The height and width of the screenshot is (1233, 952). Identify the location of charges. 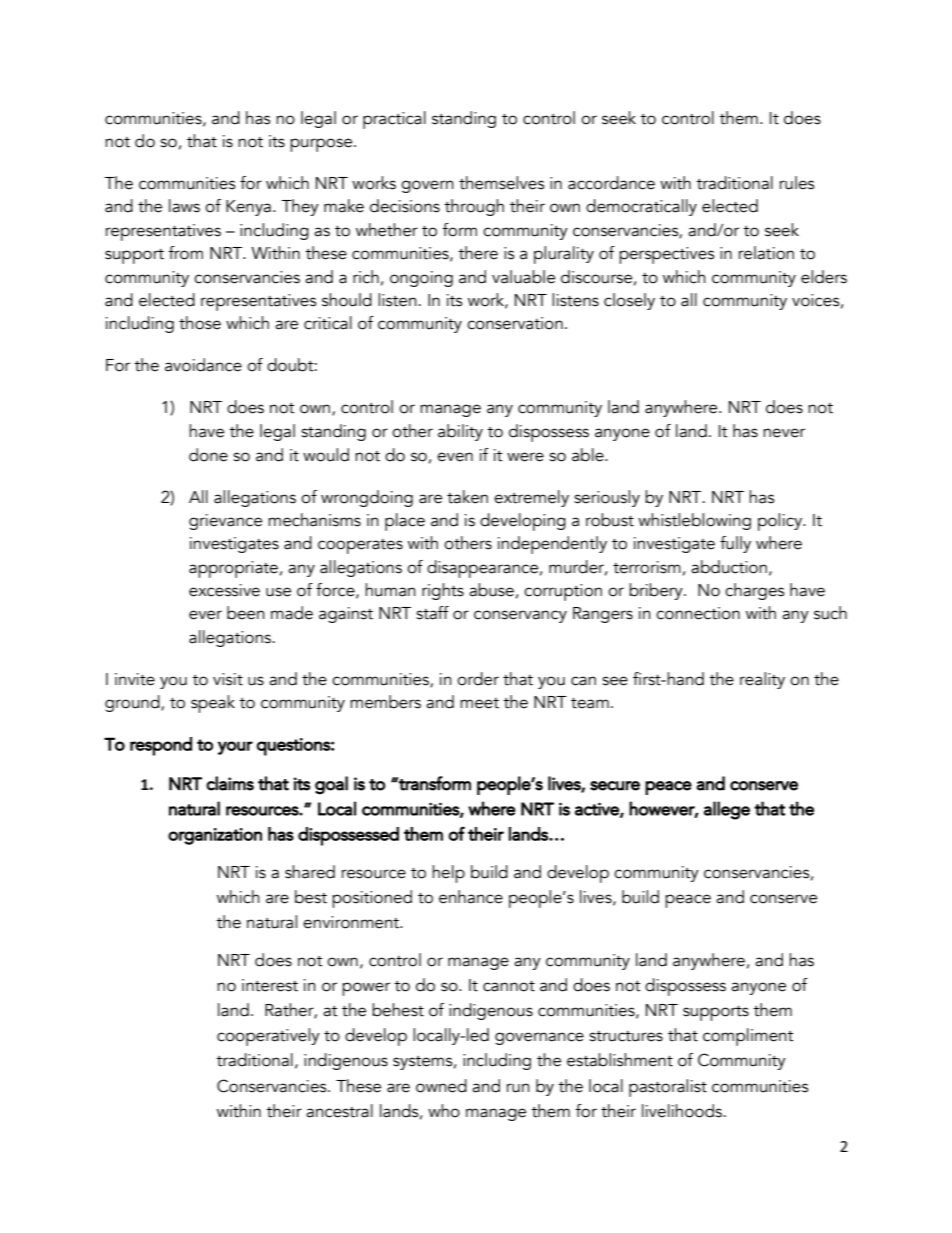
(754, 591).
